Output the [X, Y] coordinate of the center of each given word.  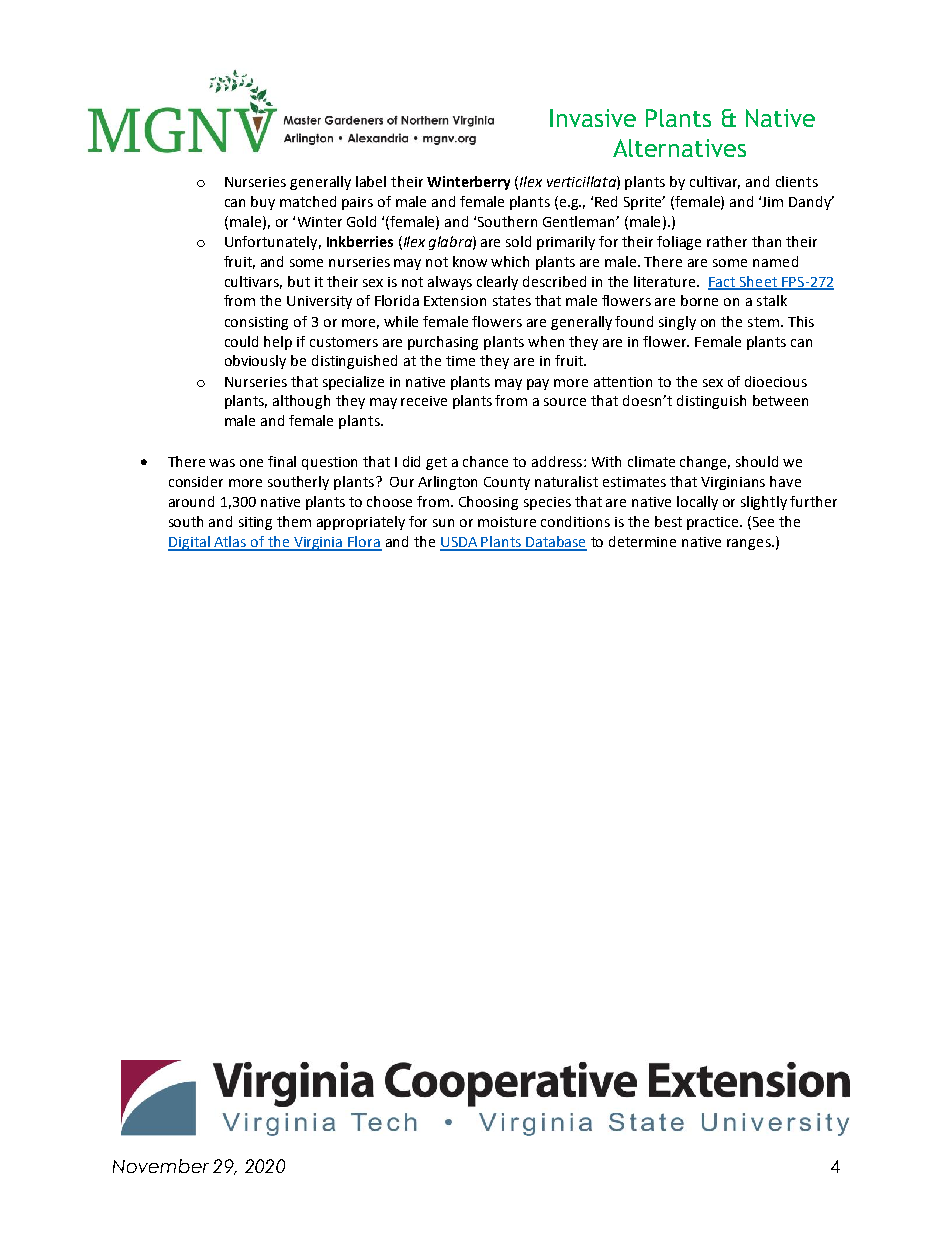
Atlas [230, 543]
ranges [750, 544]
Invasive [593, 118]
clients [797, 181]
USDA [460, 543]
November [161, 1166]
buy [263, 203]
